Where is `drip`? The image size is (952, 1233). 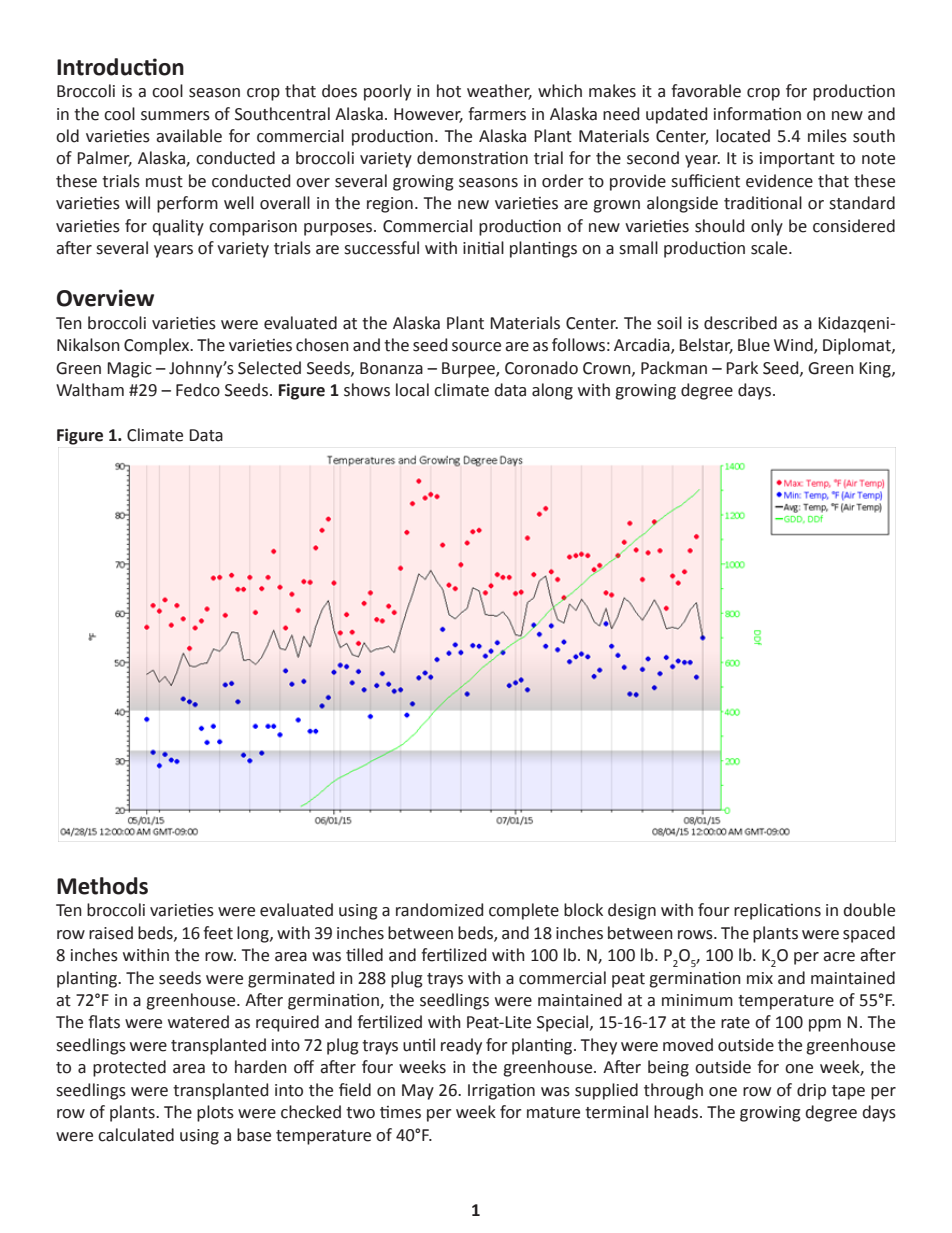 drip is located at coordinates (811, 1091).
